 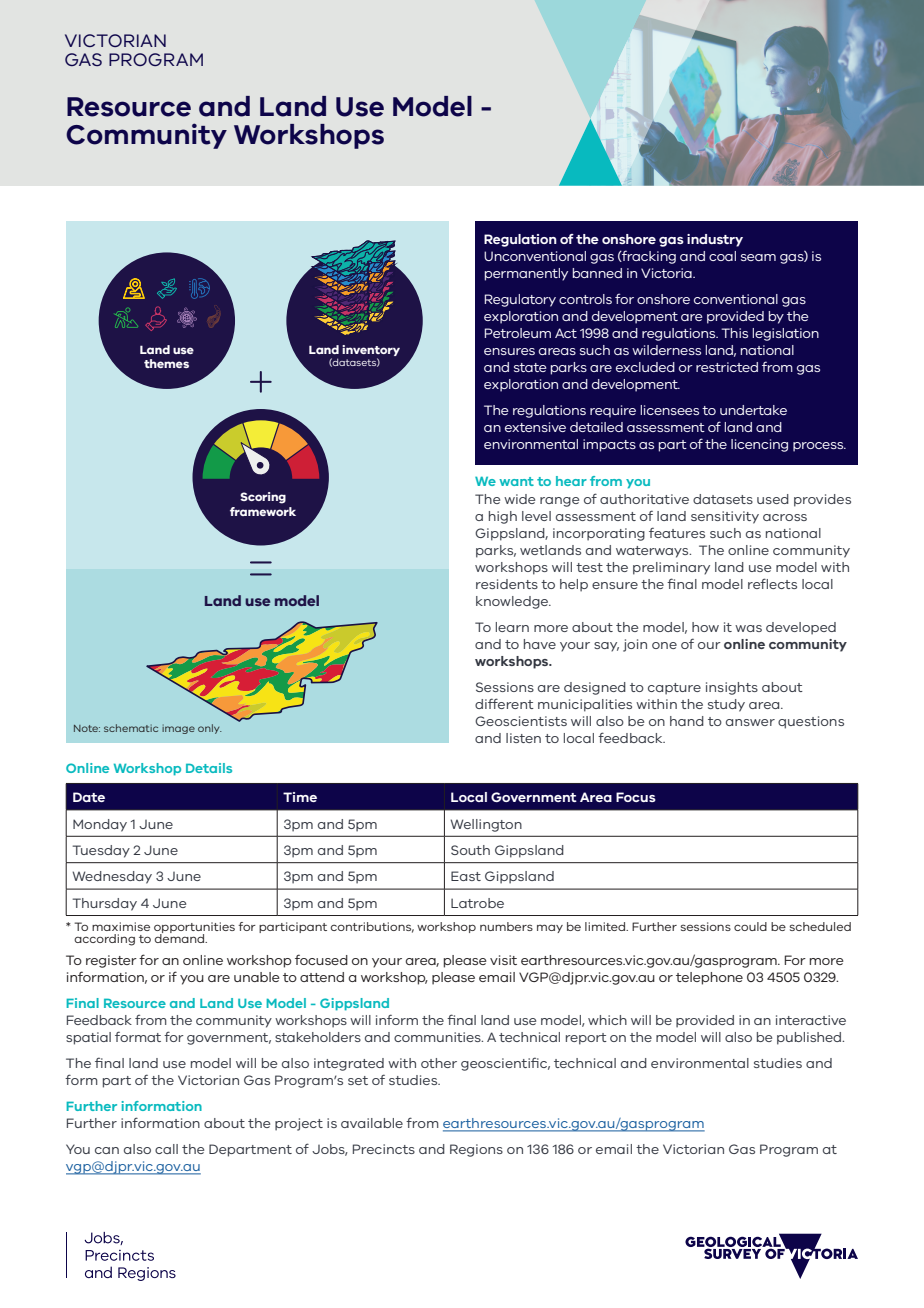 What do you see at coordinates (722, 256) in the screenshot?
I see `coal` at bounding box center [722, 256].
